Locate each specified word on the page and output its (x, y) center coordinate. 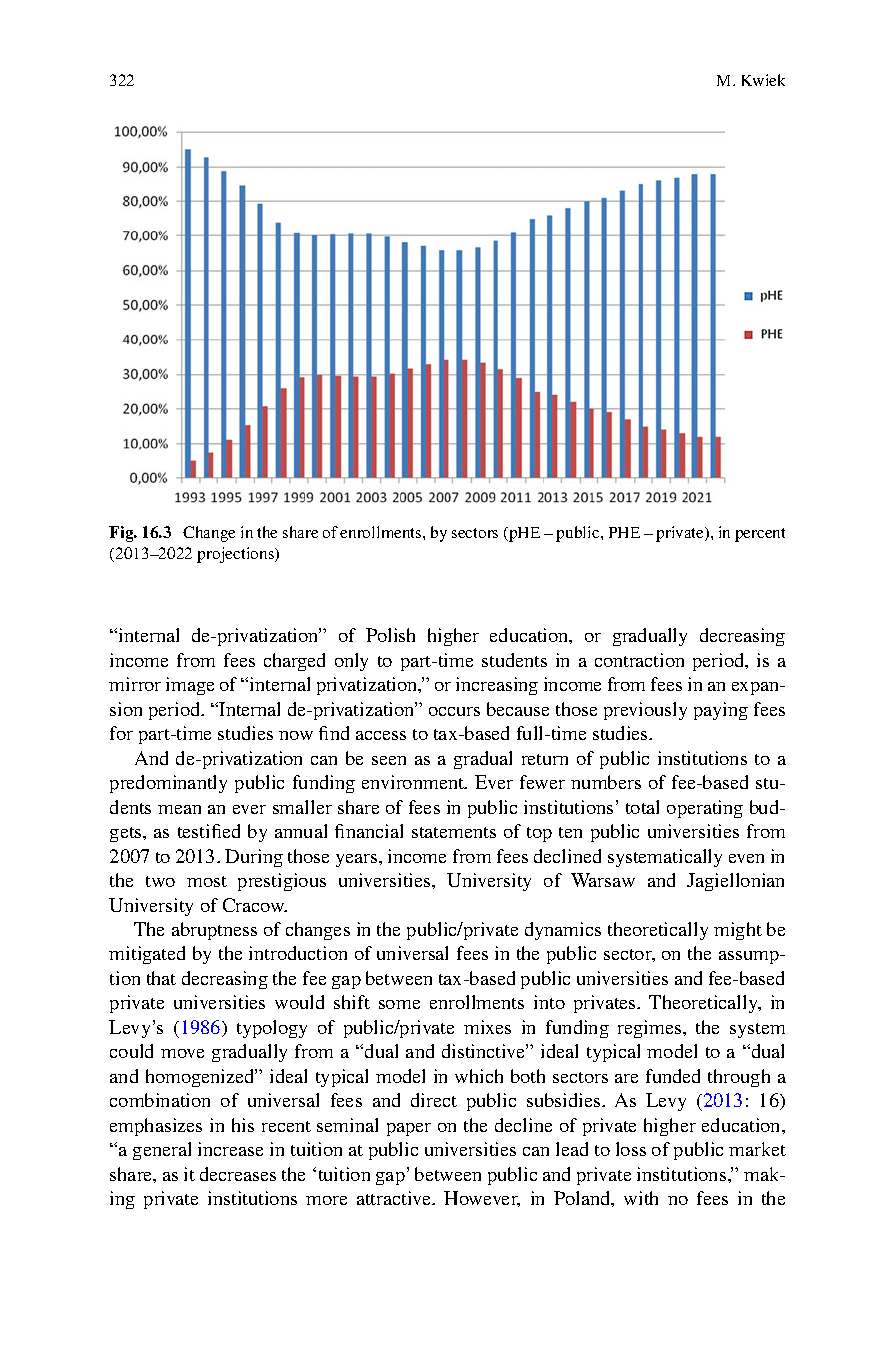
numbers (606, 782)
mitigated (147, 955)
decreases (238, 1174)
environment (414, 782)
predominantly (168, 784)
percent (760, 535)
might (738, 931)
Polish (390, 635)
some (399, 1004)
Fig (122, 534)
